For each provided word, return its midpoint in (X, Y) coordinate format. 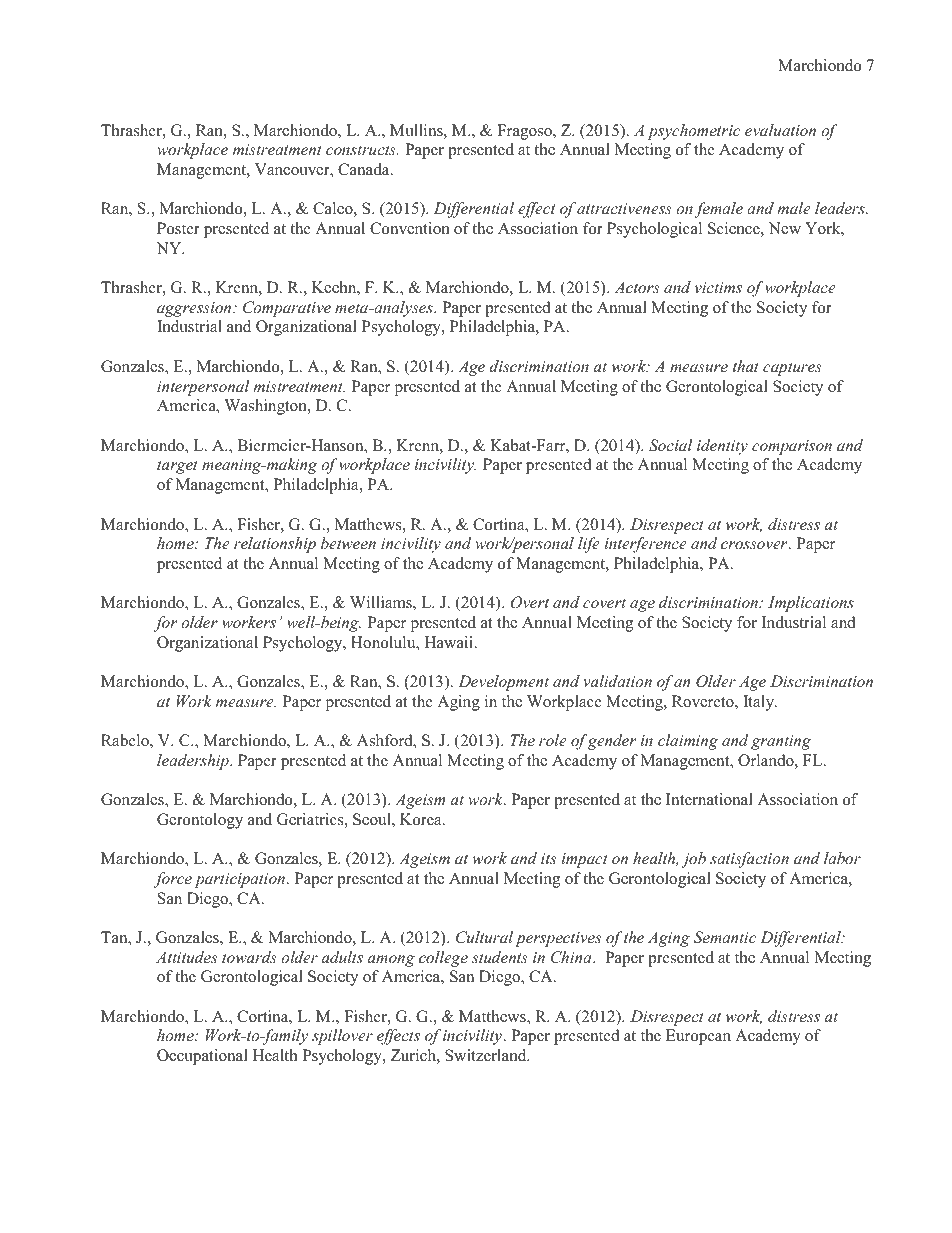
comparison (792, 447)
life (589, 545)
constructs (362, 150)
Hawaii (449, 642)
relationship (275, 545)
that (746, 366)
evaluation (780, 130)
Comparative (287, 309)
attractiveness (624, 208)
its (548, 858)
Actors (637, 287)
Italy (759, 703)
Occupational (202, 1057)
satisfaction (749, 860)
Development (503, 683)
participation (239, 880)
